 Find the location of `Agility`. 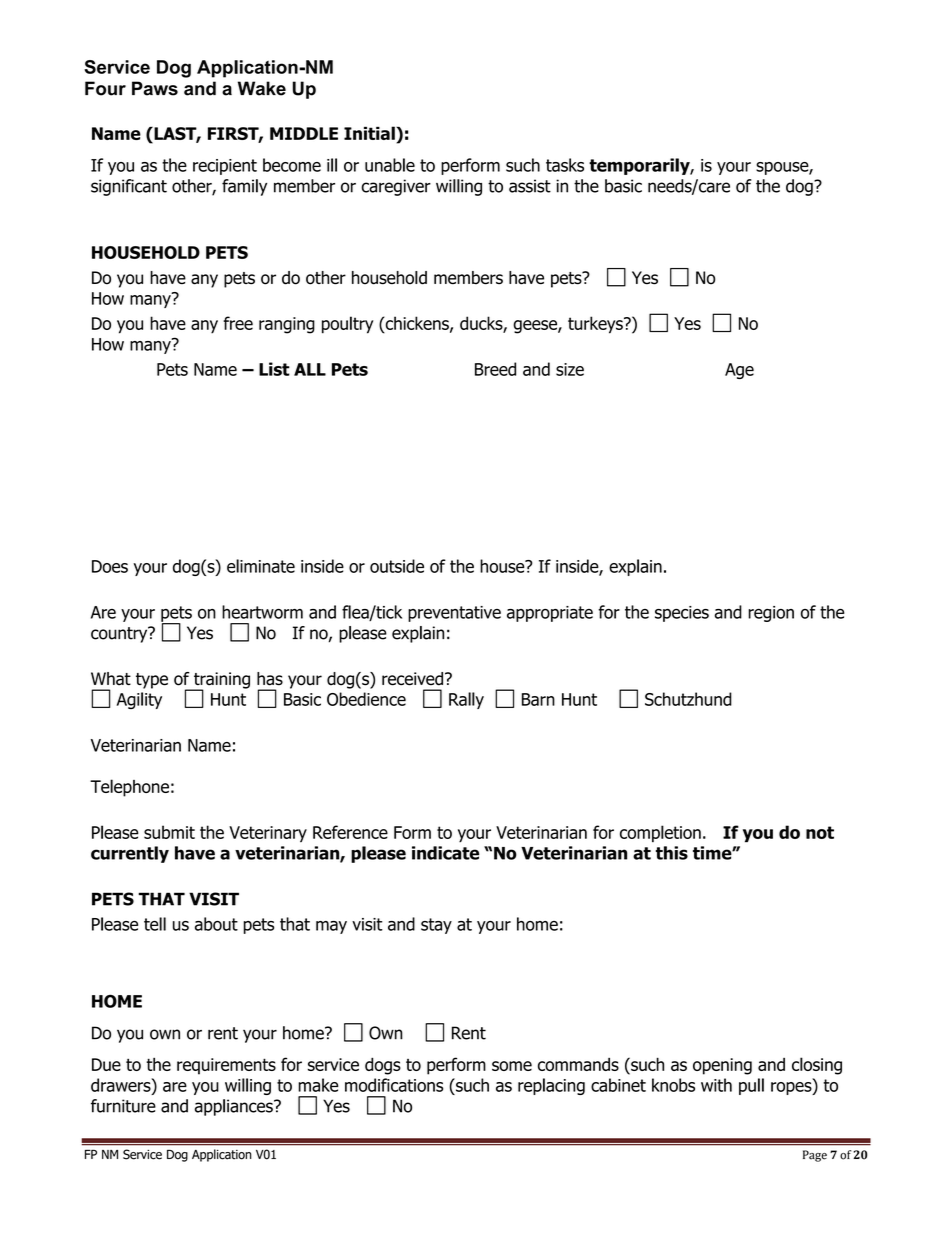

Agility is located at coordinates (139, 700).
